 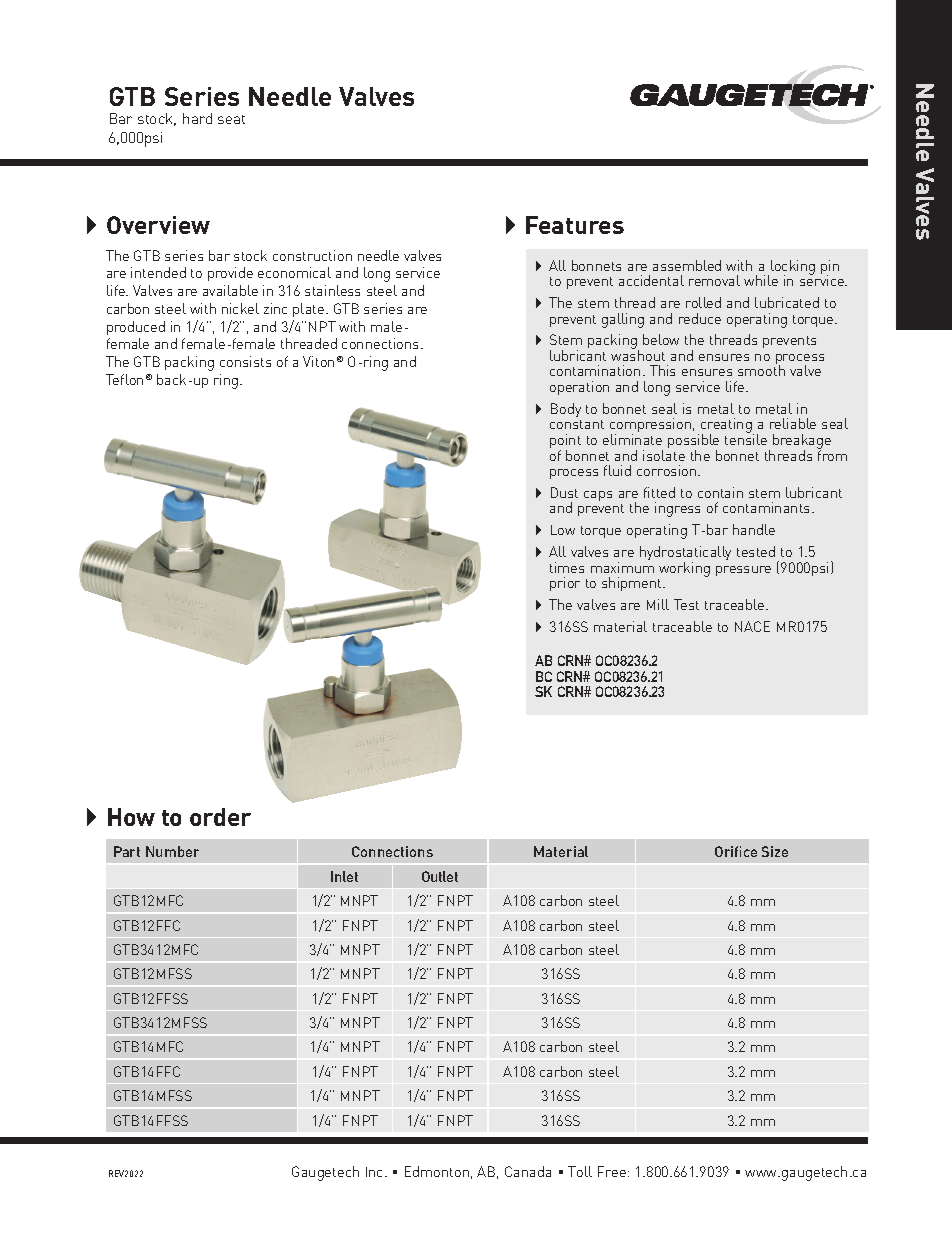 What do you see at coordinates (743, 571) in the image?
I see `pressure` at bounding box center [743, 571].
